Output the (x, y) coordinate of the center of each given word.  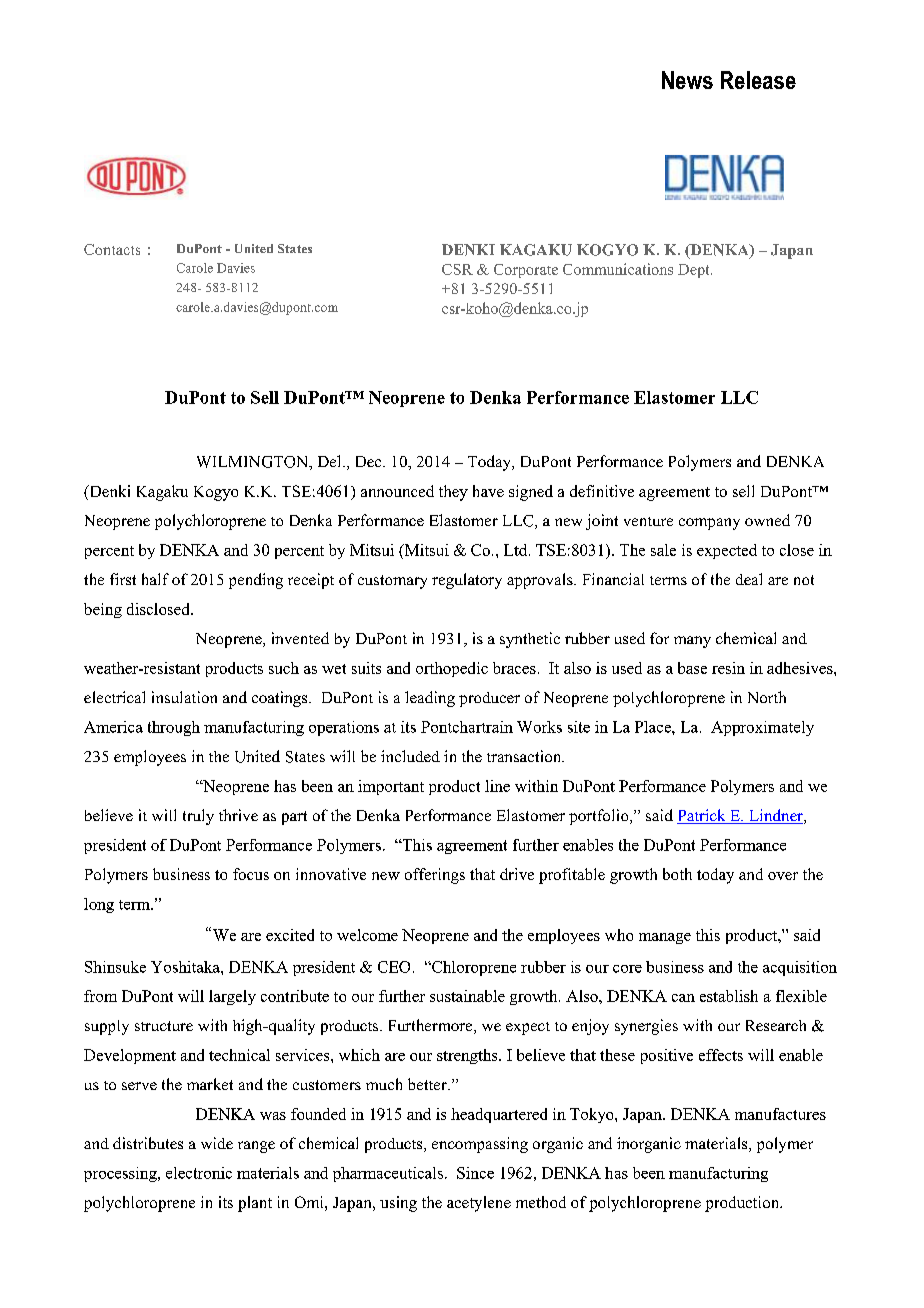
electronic (199, 1173)
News (687, 80)
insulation (184, 697)
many (692, 642)
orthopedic (452, 669)
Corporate (526, 271)
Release (758, 80)
